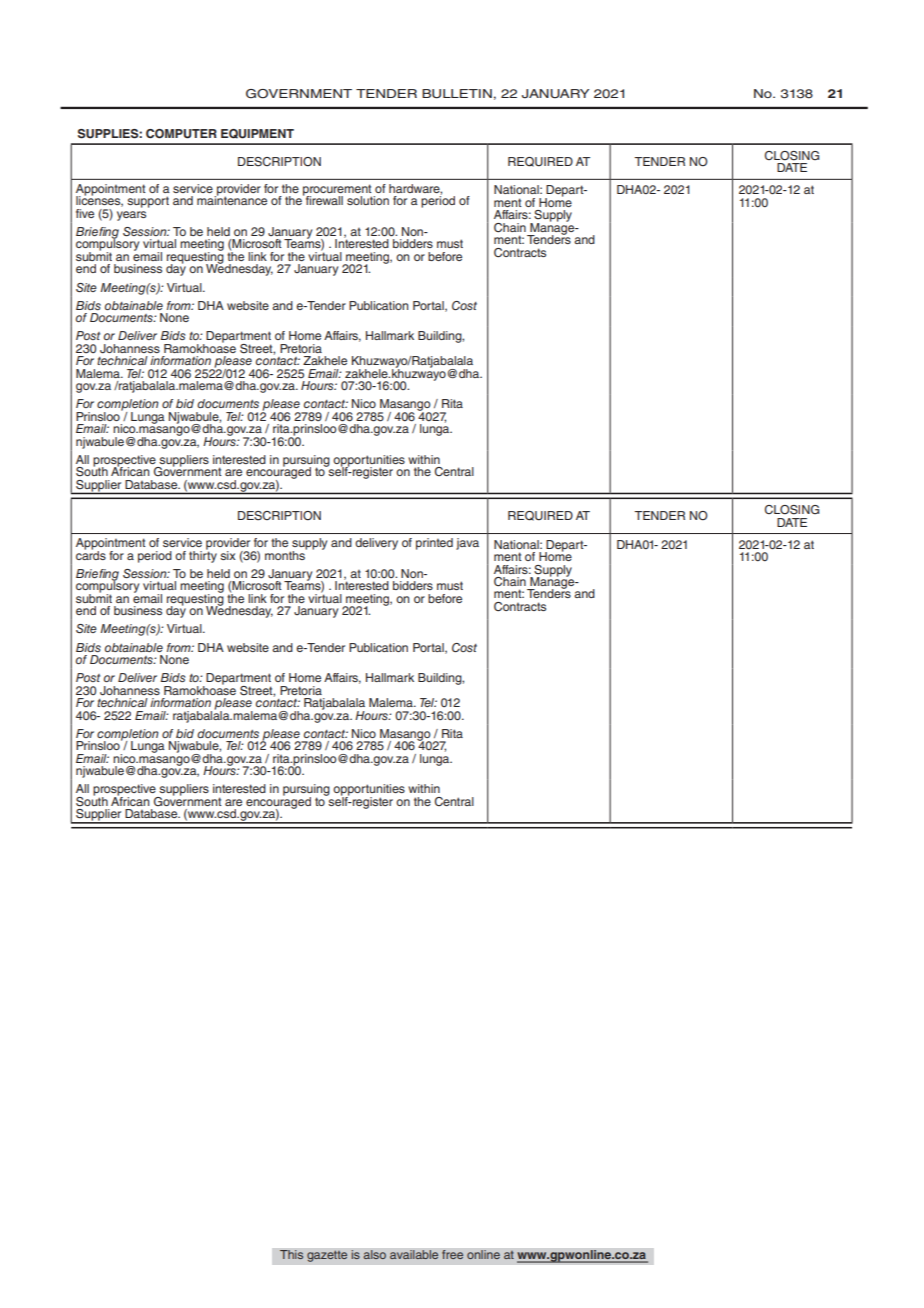 The height and width of the document is (1308, 924). I want to click on free, so click(453, 1255).
